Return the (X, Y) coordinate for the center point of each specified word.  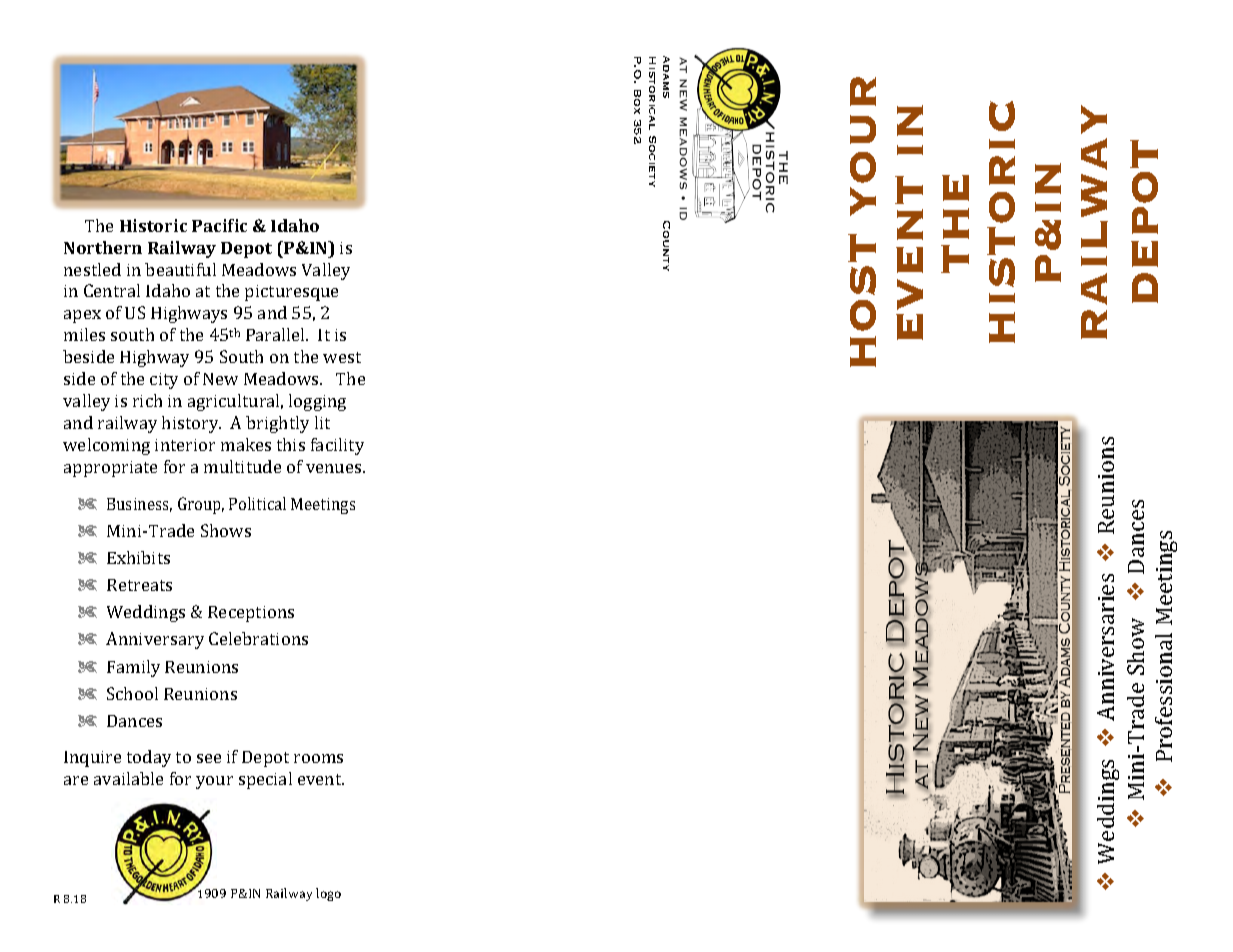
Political (257, 503)
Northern (103, 247)
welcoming (106, 446)
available (128, 778)
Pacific (219, 225)
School (132, 693)
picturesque (291, 293)
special (265, 780)
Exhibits (138, 557)
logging (317, 402)
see (209, 758)
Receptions (251, 614)
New (220, 379)
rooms (318, 758)
